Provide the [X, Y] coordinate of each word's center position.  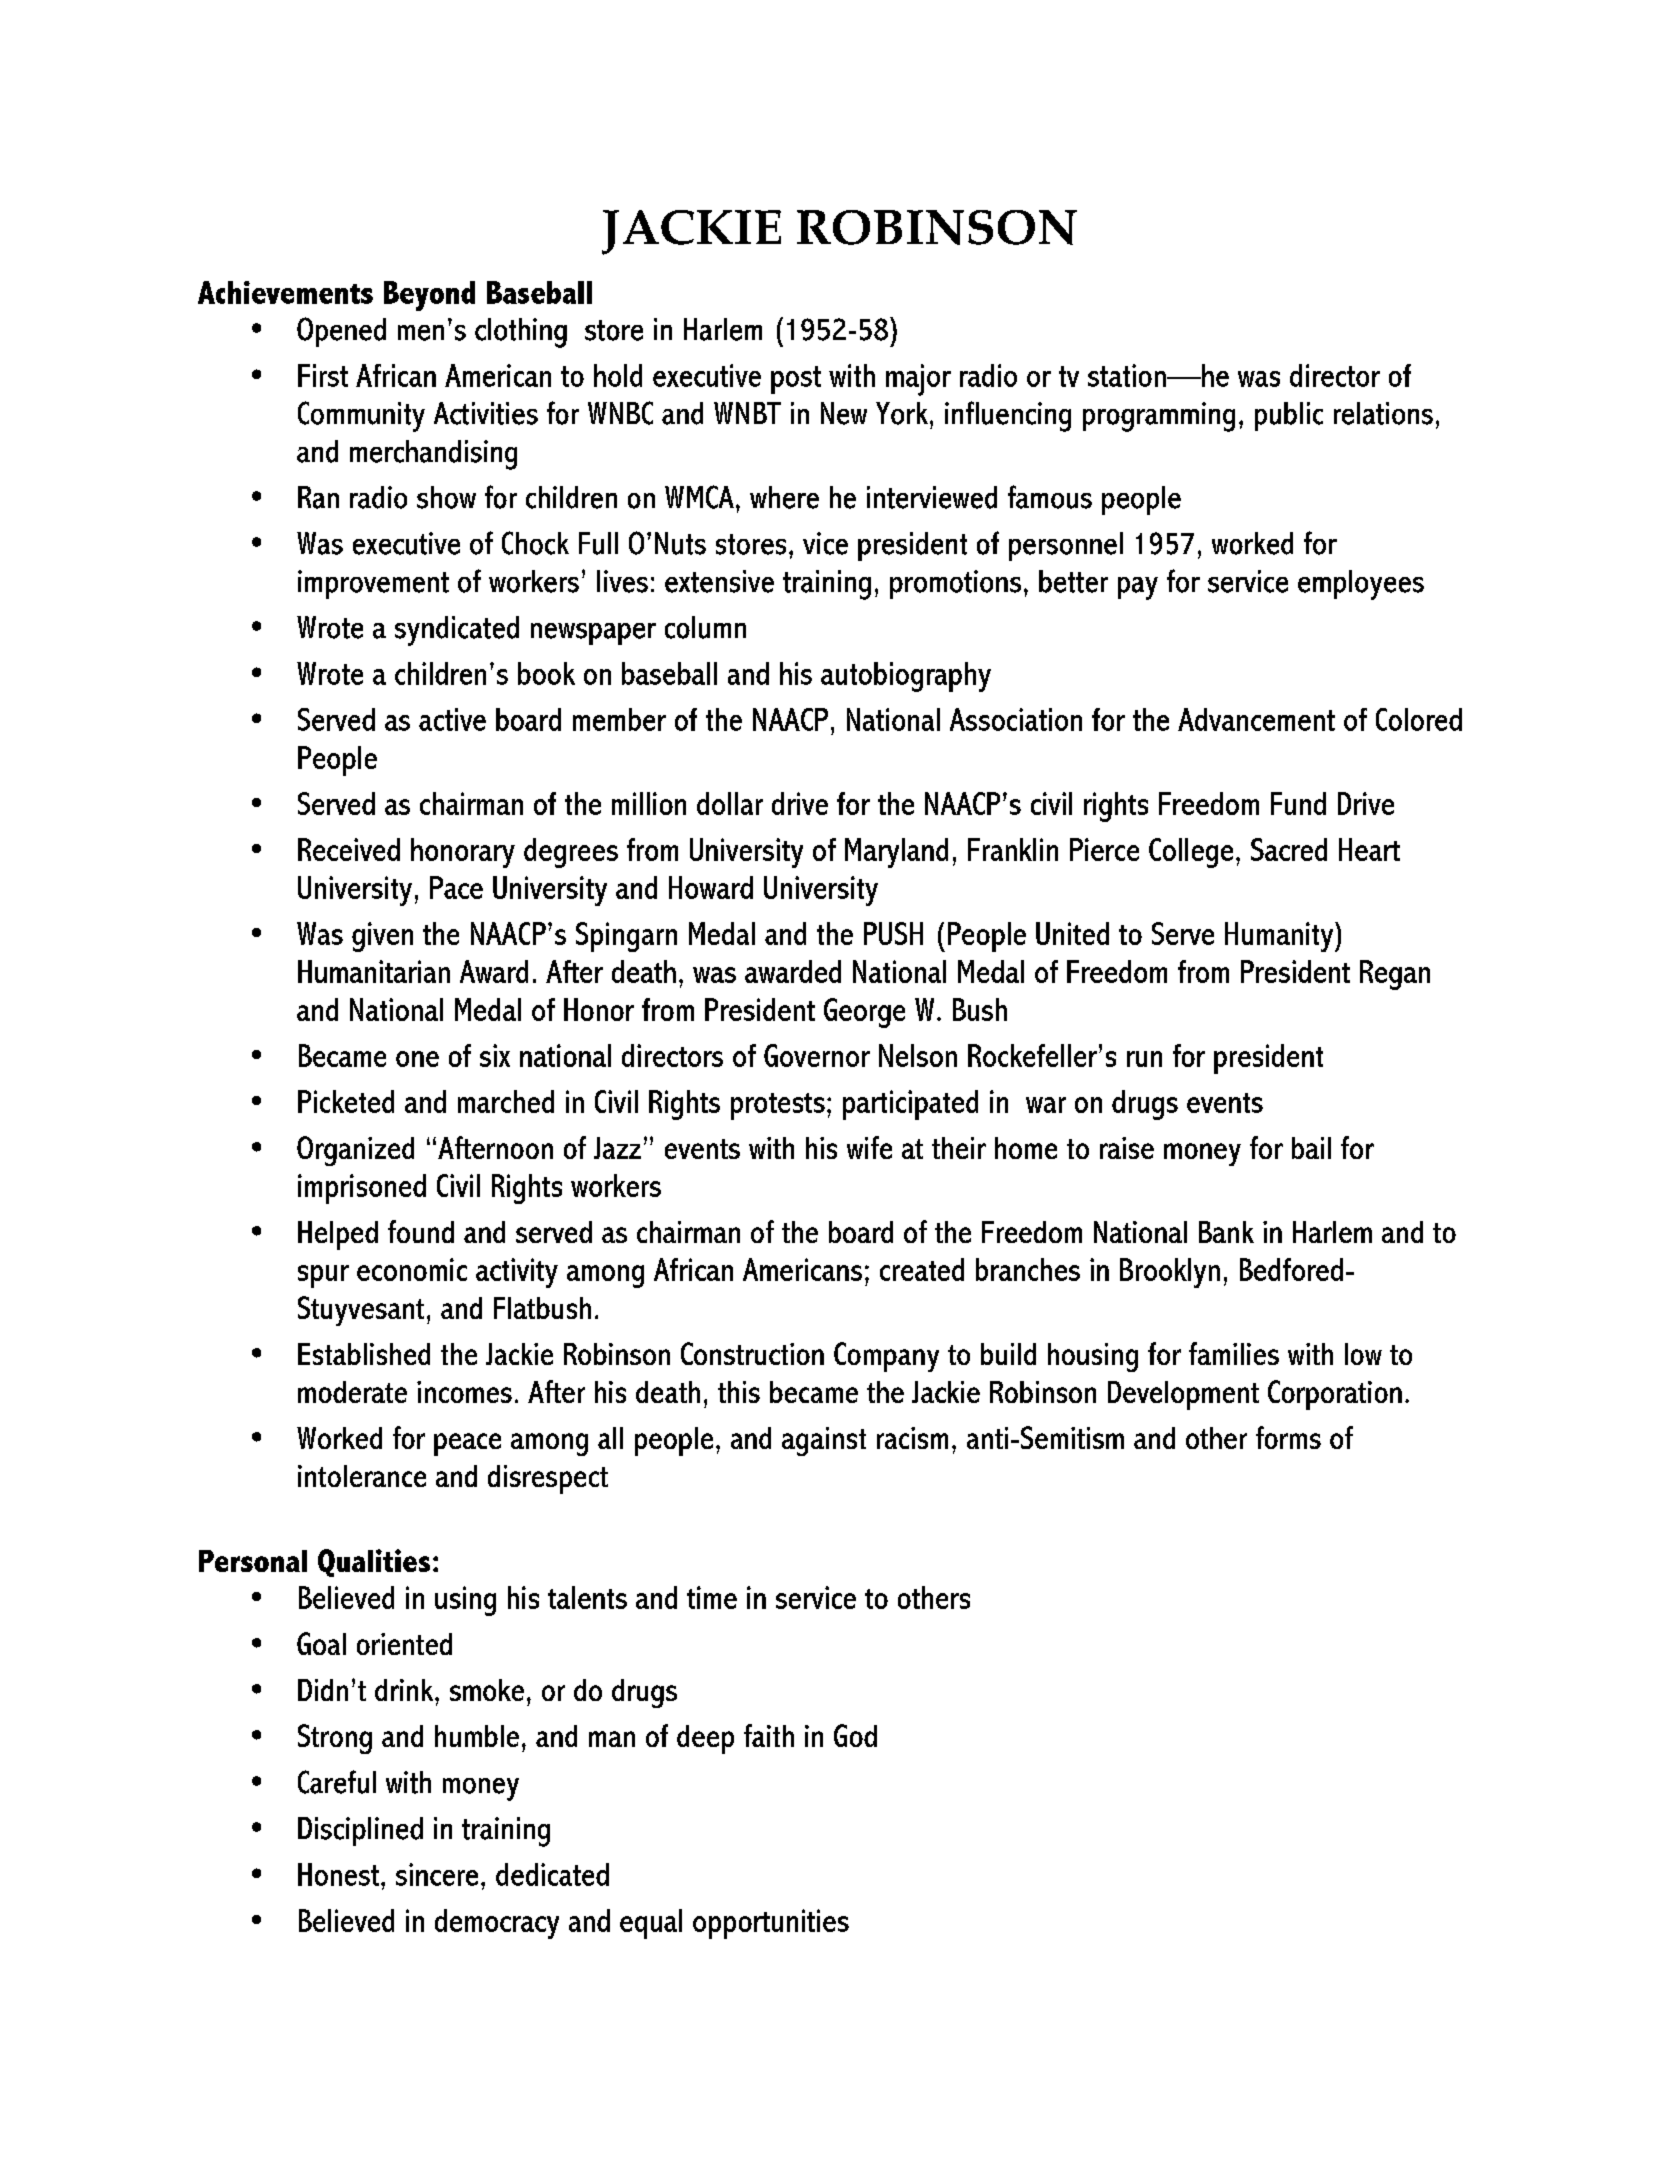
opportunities [771, 1924]
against [824, 1441]
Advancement [1256, 719]
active [452, 719]
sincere [437, 1874]
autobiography [906, 677]
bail [1311, 1148]
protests [778, 1106]
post [796, 380]
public [1289, 416]
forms [1288, 1437]
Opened [341, 332]
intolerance [362, 1476]
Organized [355, 1151]
